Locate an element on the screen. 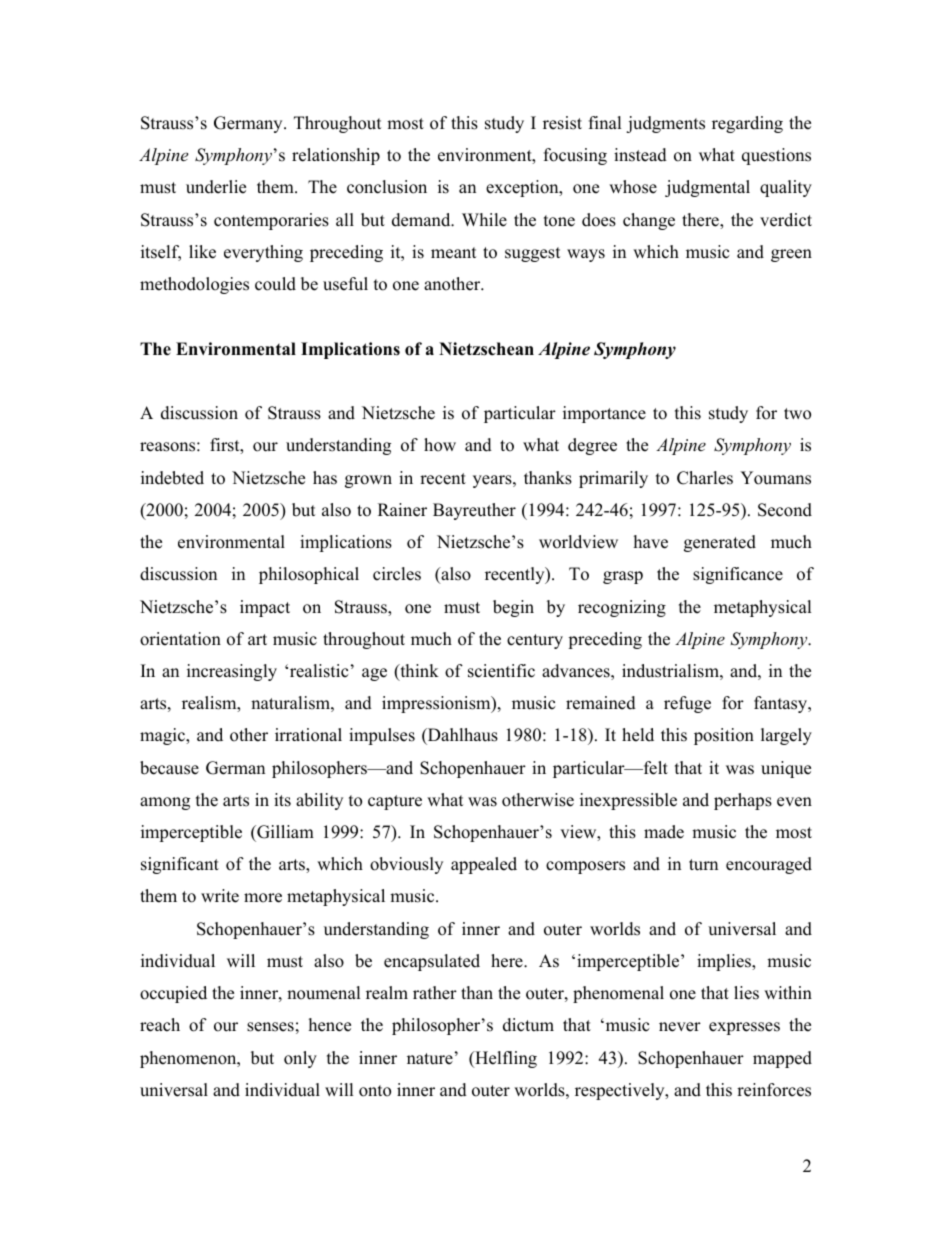 This screenshot has width=952, height=1233. underlie is located at coordinates (216, 187).
